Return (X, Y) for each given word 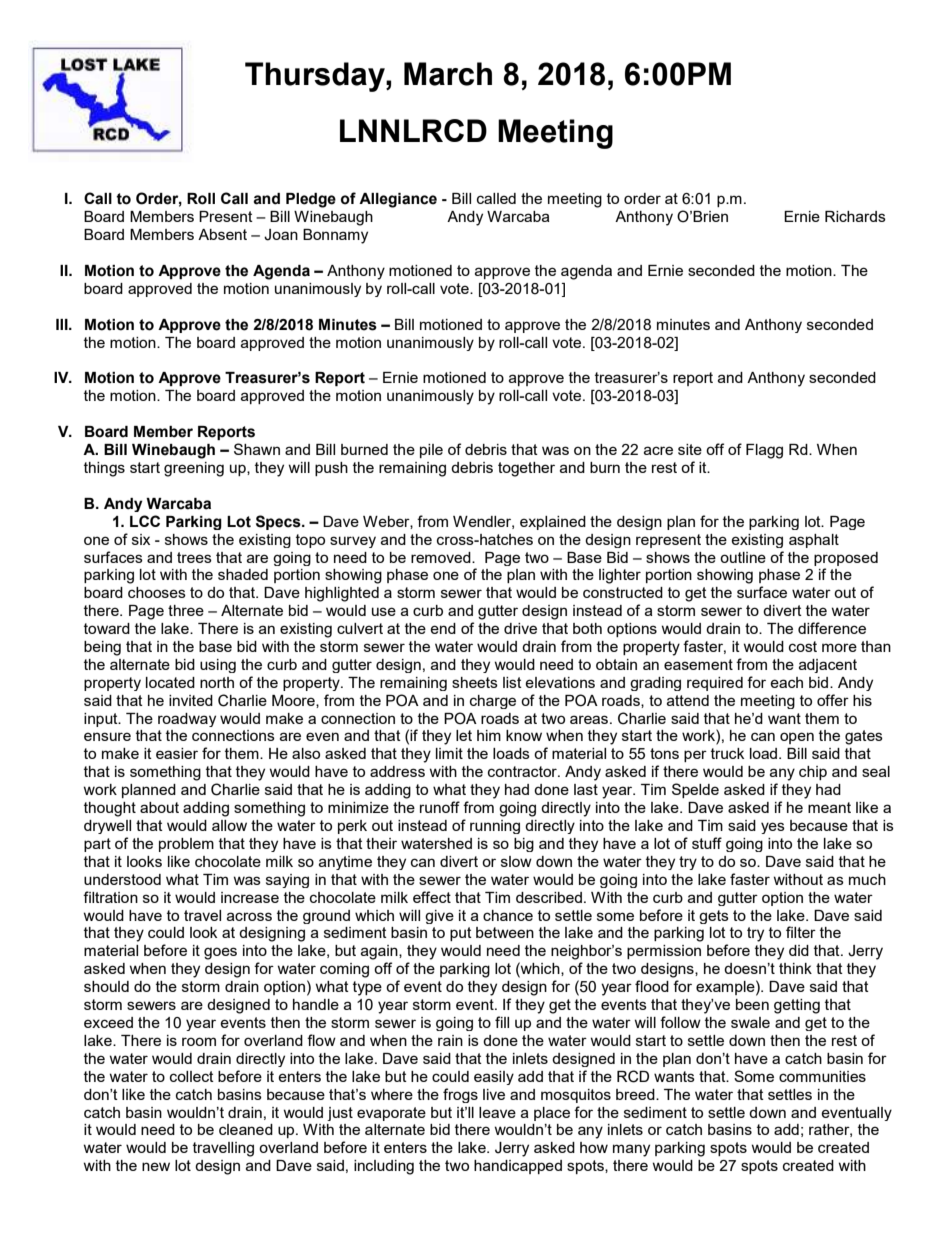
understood (122, 879)
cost (803, 646)
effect (432, 897)
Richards (855, 216)
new (156, 1166)
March (448, 74)
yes (773, 828)
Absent (222, 234)
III (63, 324)
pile (431, 451)
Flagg (764, 451)
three (186, 610)
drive (520, 628)
